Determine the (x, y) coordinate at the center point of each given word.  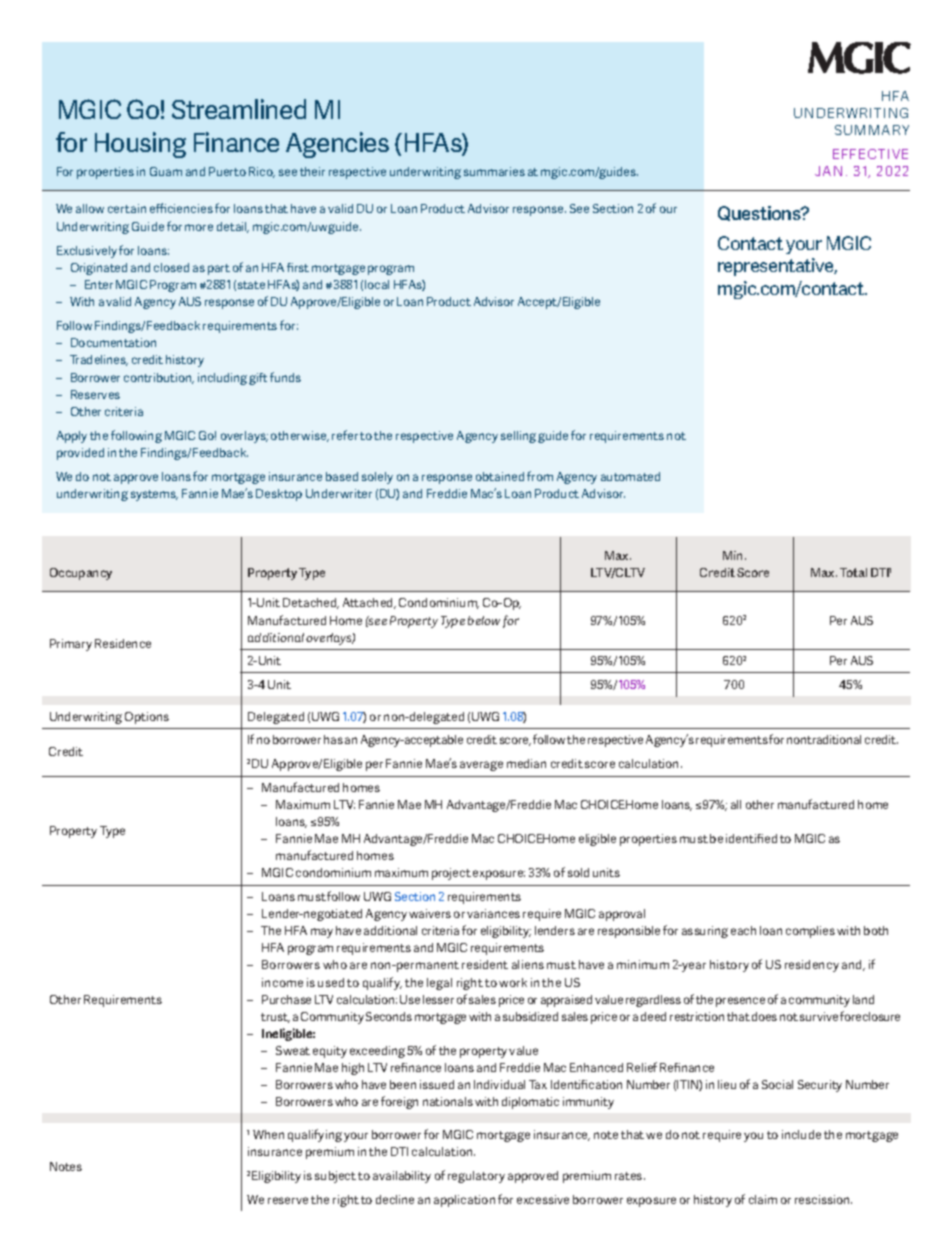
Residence (123, 643)
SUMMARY (872, 130)
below (484, 620)
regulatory (476, 1177)
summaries (494, 171)
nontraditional (824, 739)
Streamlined (239, 109)
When (268, 1134)
